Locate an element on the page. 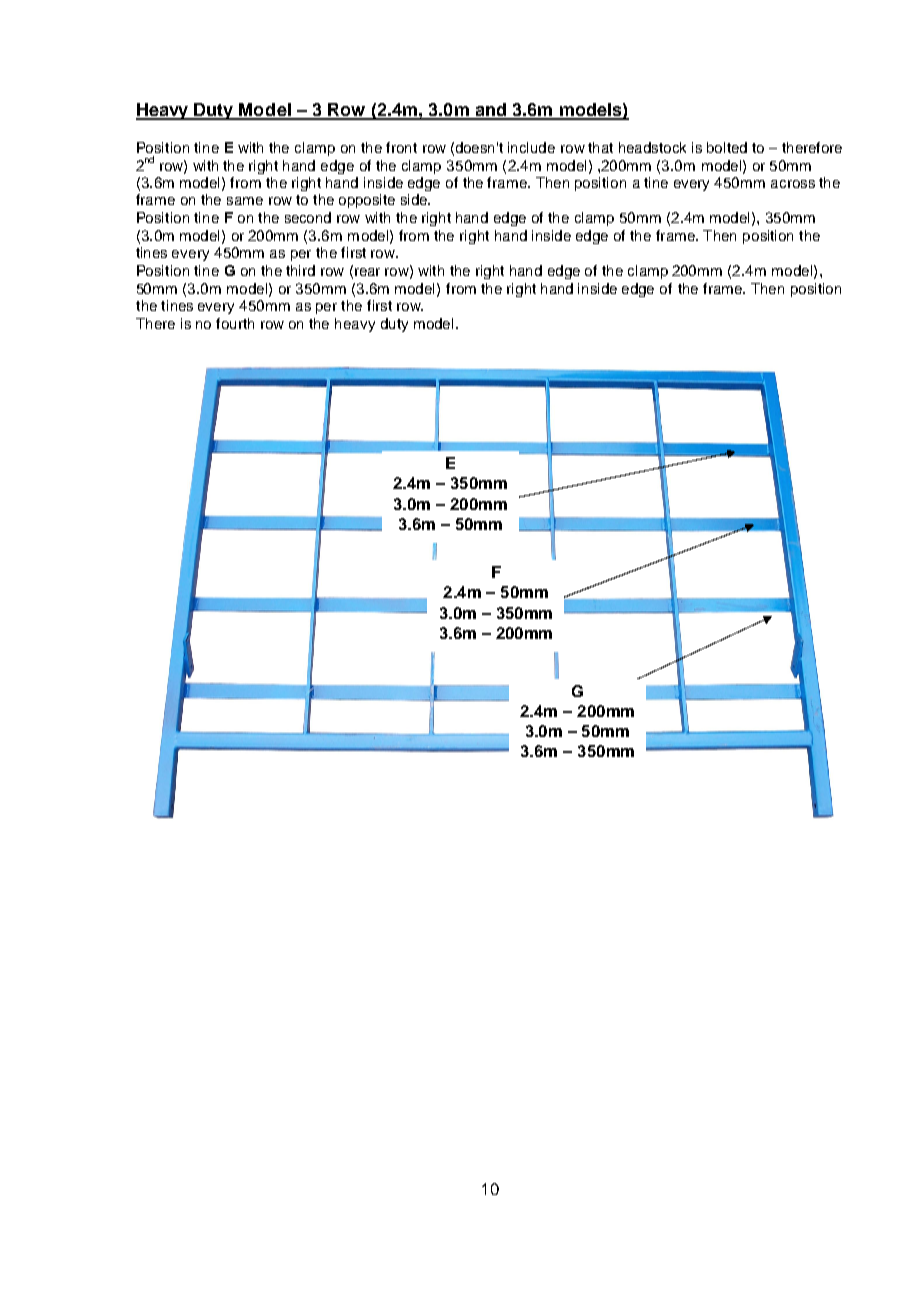 The image size is (924, 1308). across is located at coordinates (793, 184).
